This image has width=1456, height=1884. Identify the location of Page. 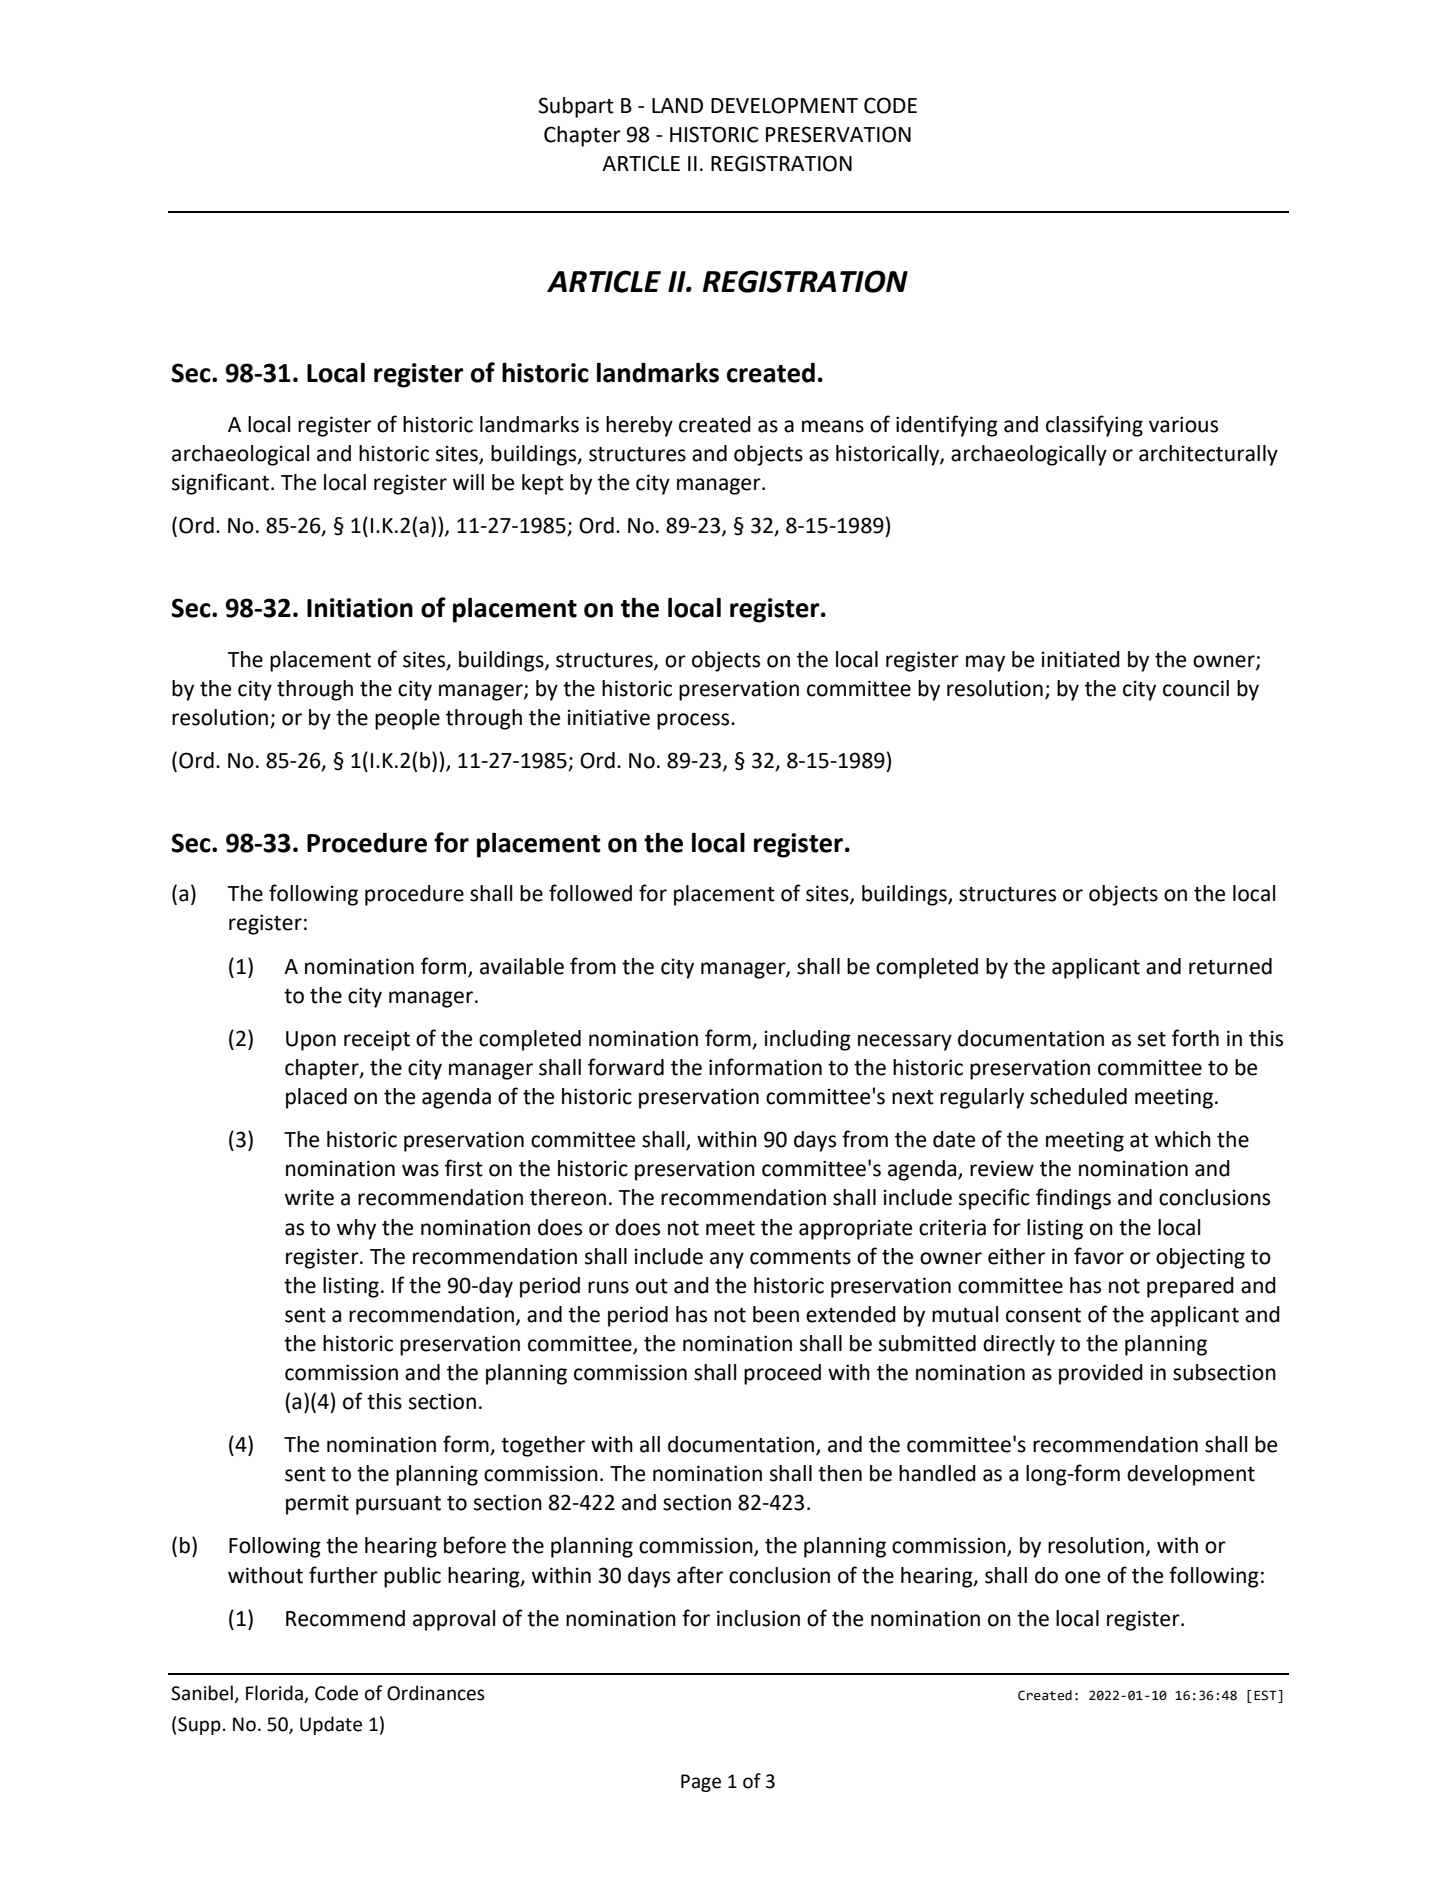
(701, 1783).
